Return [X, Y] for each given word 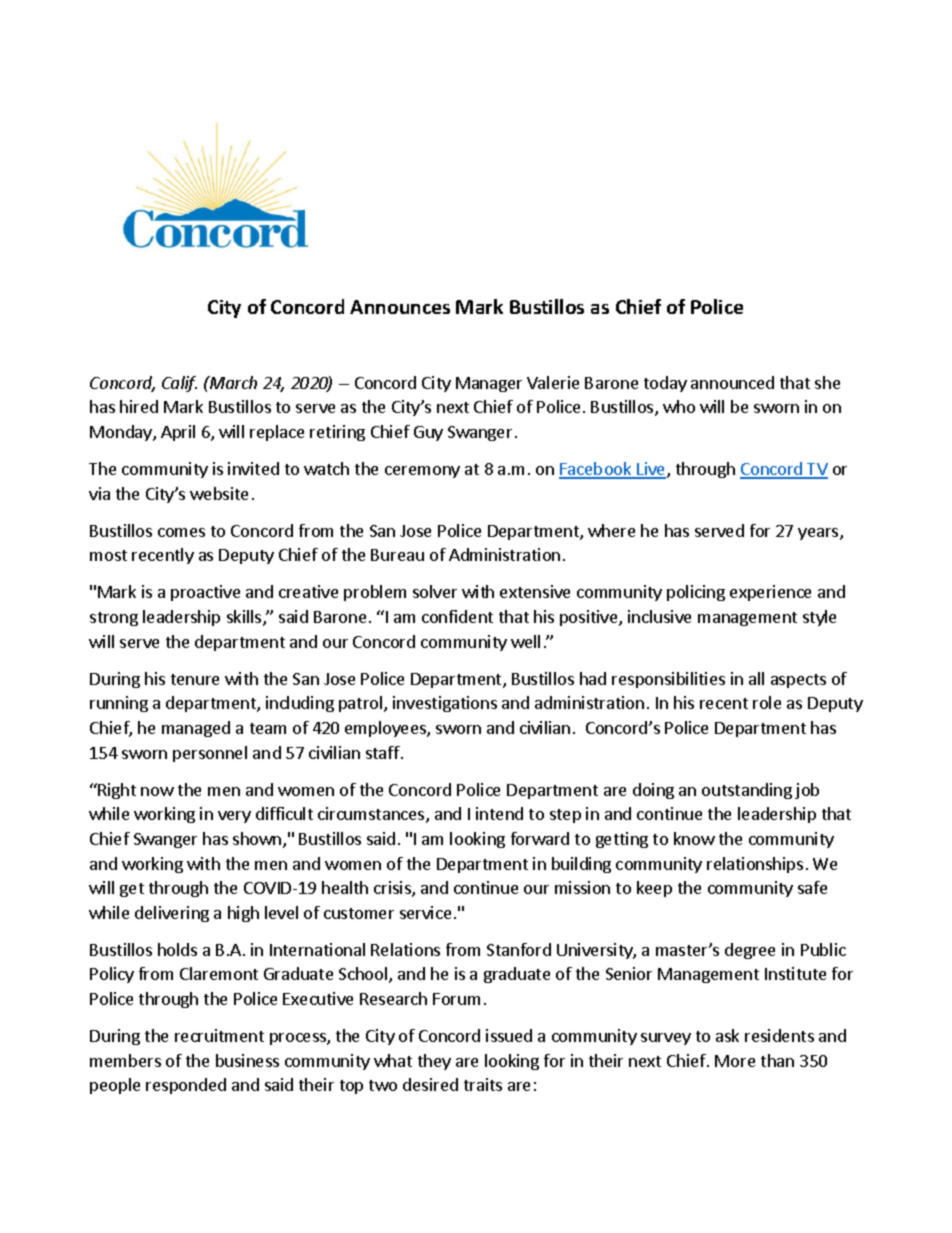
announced [732, 382]
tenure [195, 679]
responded [186, 1086]
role [767, 702]
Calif [179, 384]
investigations [445, 704]
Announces [400, 307]
